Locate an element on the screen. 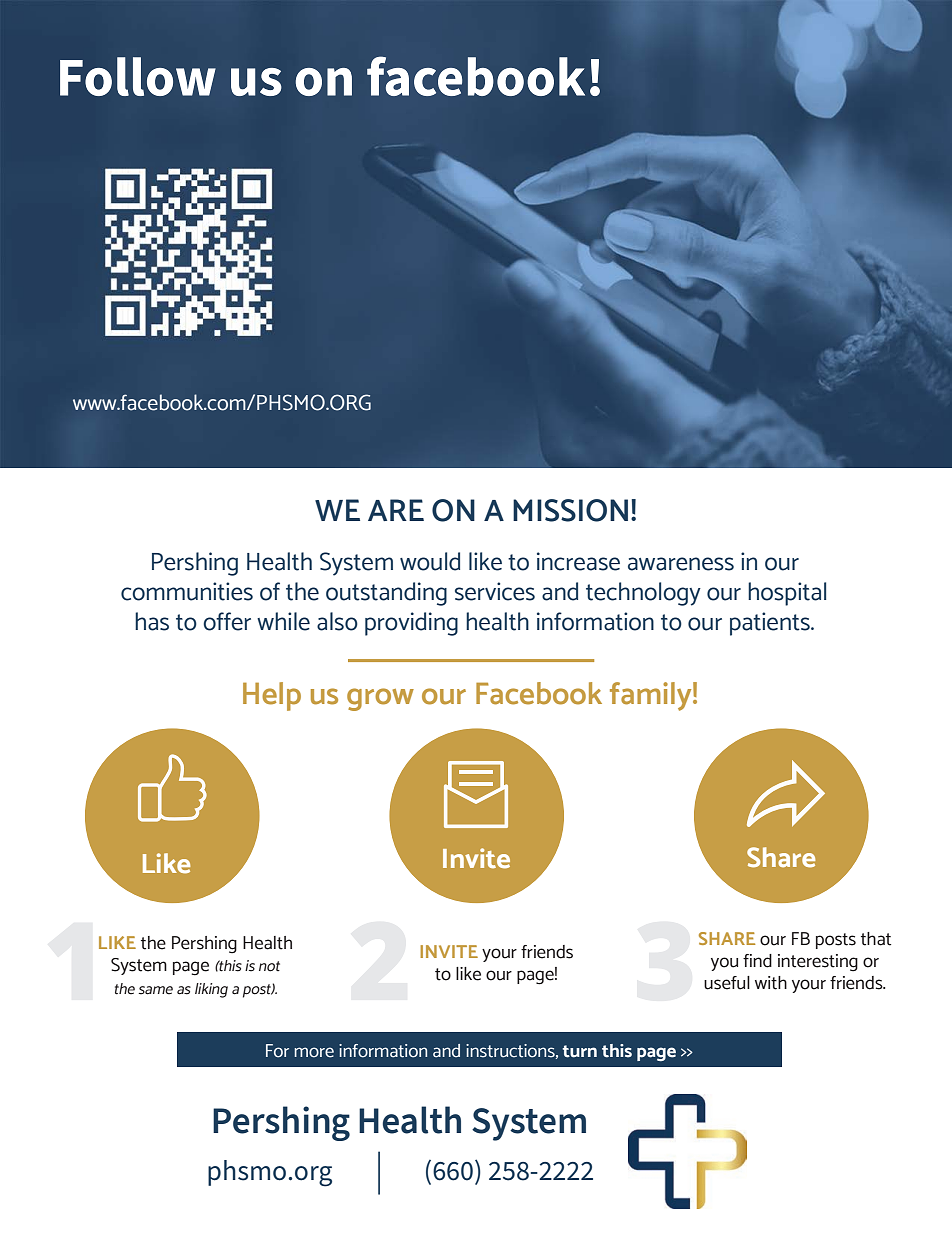  more is located at coordinates (314, 1052).
